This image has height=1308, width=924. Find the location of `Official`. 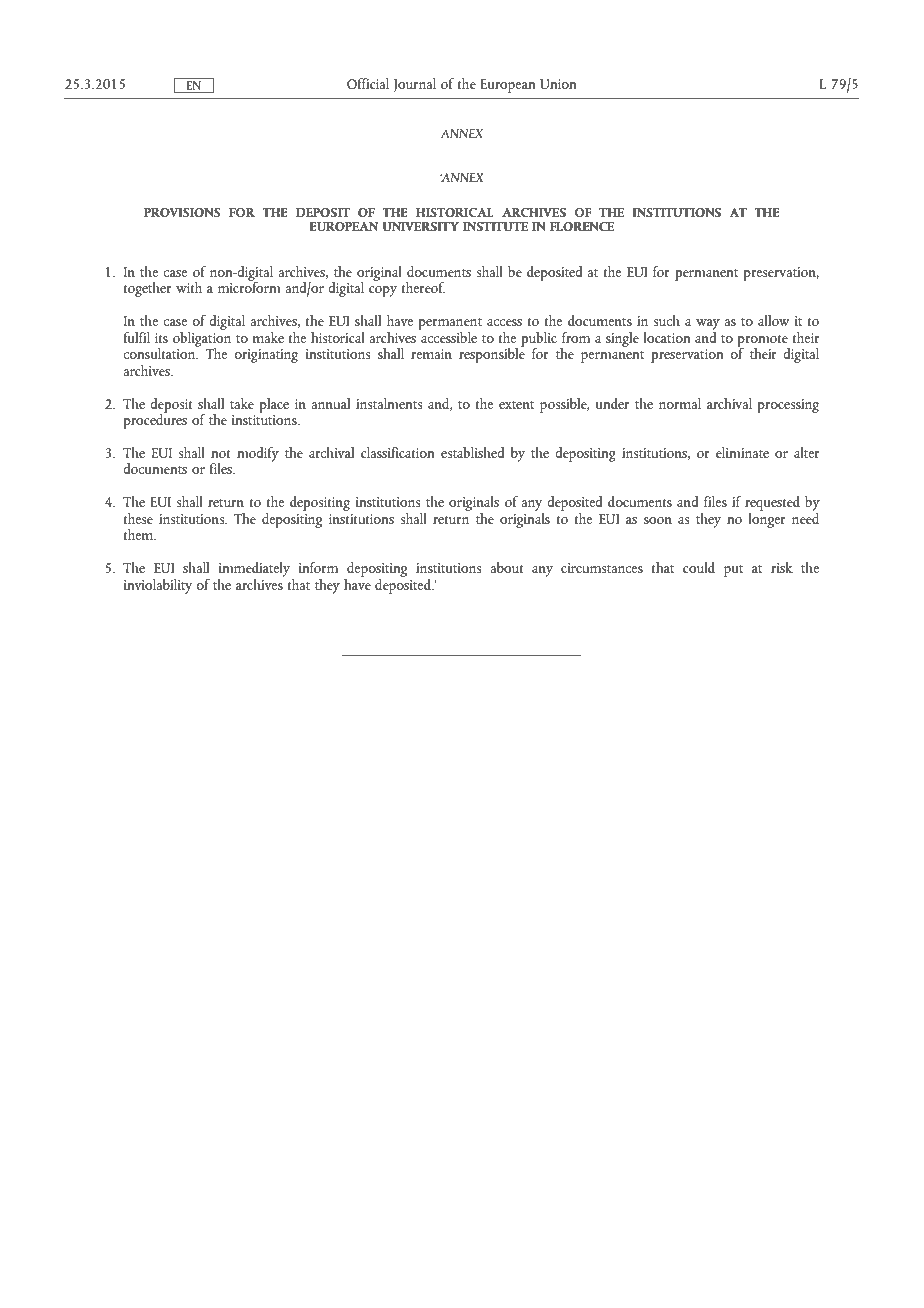

Official is located at coordinates (368, 83).
